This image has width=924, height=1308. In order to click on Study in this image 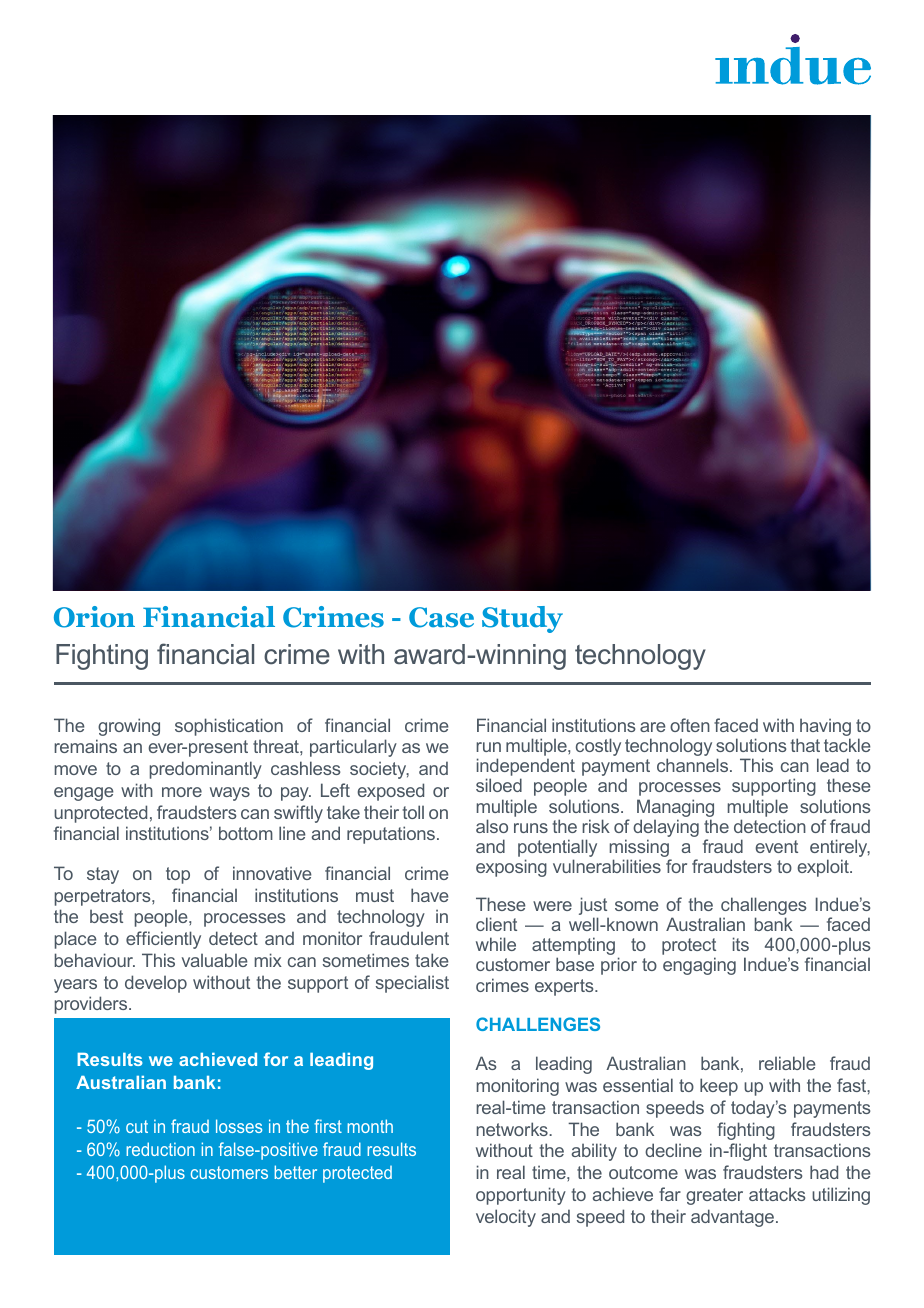, I will do `click(522, 619)`.
